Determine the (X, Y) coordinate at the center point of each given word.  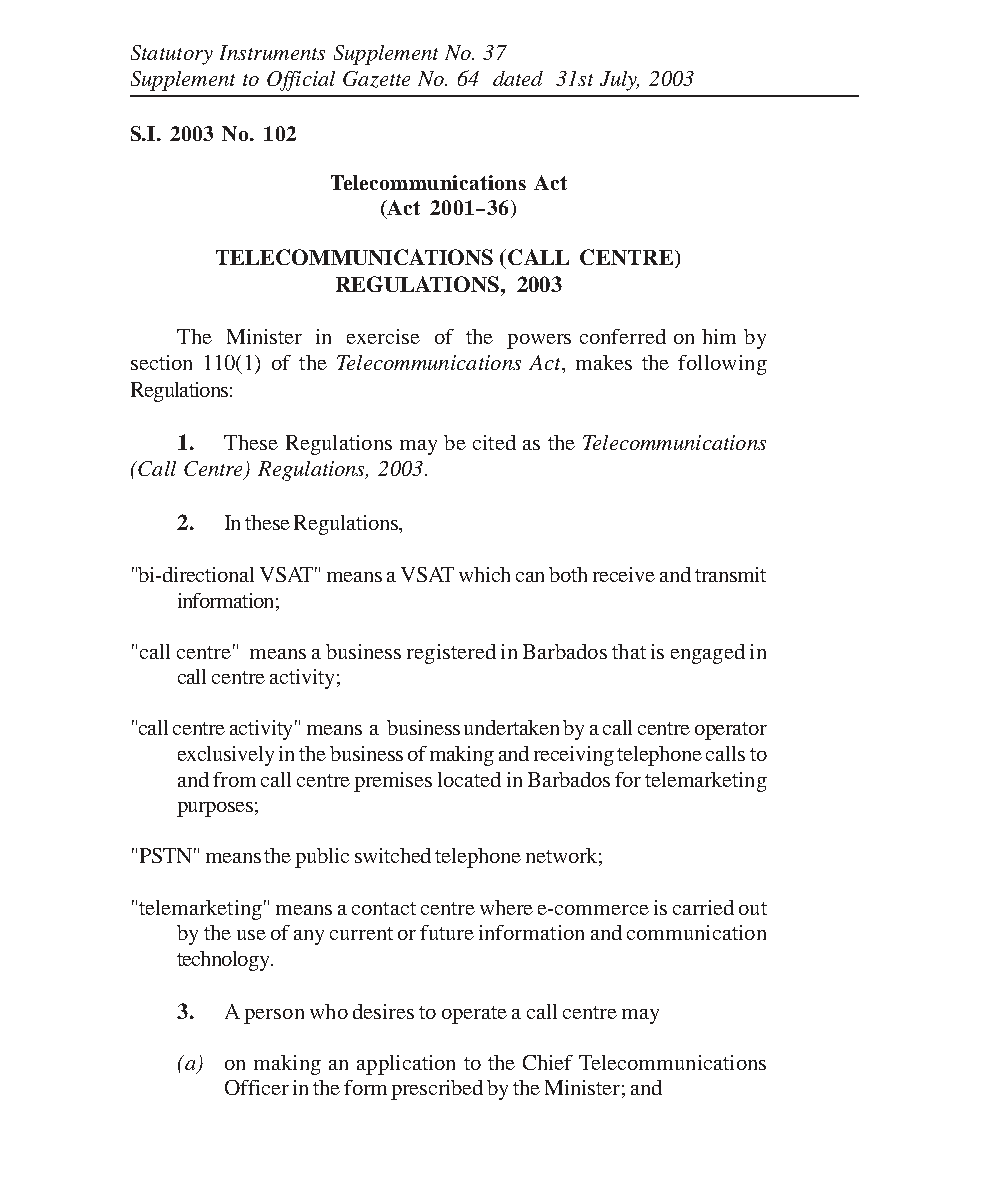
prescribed (437, 1090)
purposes (215, 809)
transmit (730, 574)
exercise (383, 336)
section (161, 362)
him (719, 336)
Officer (257, 1087)
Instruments (272, 52)
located (469, 779)
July (619, 81)
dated (518, 78)
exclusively (226, 756)
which (484, 574)
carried (703, 907)
